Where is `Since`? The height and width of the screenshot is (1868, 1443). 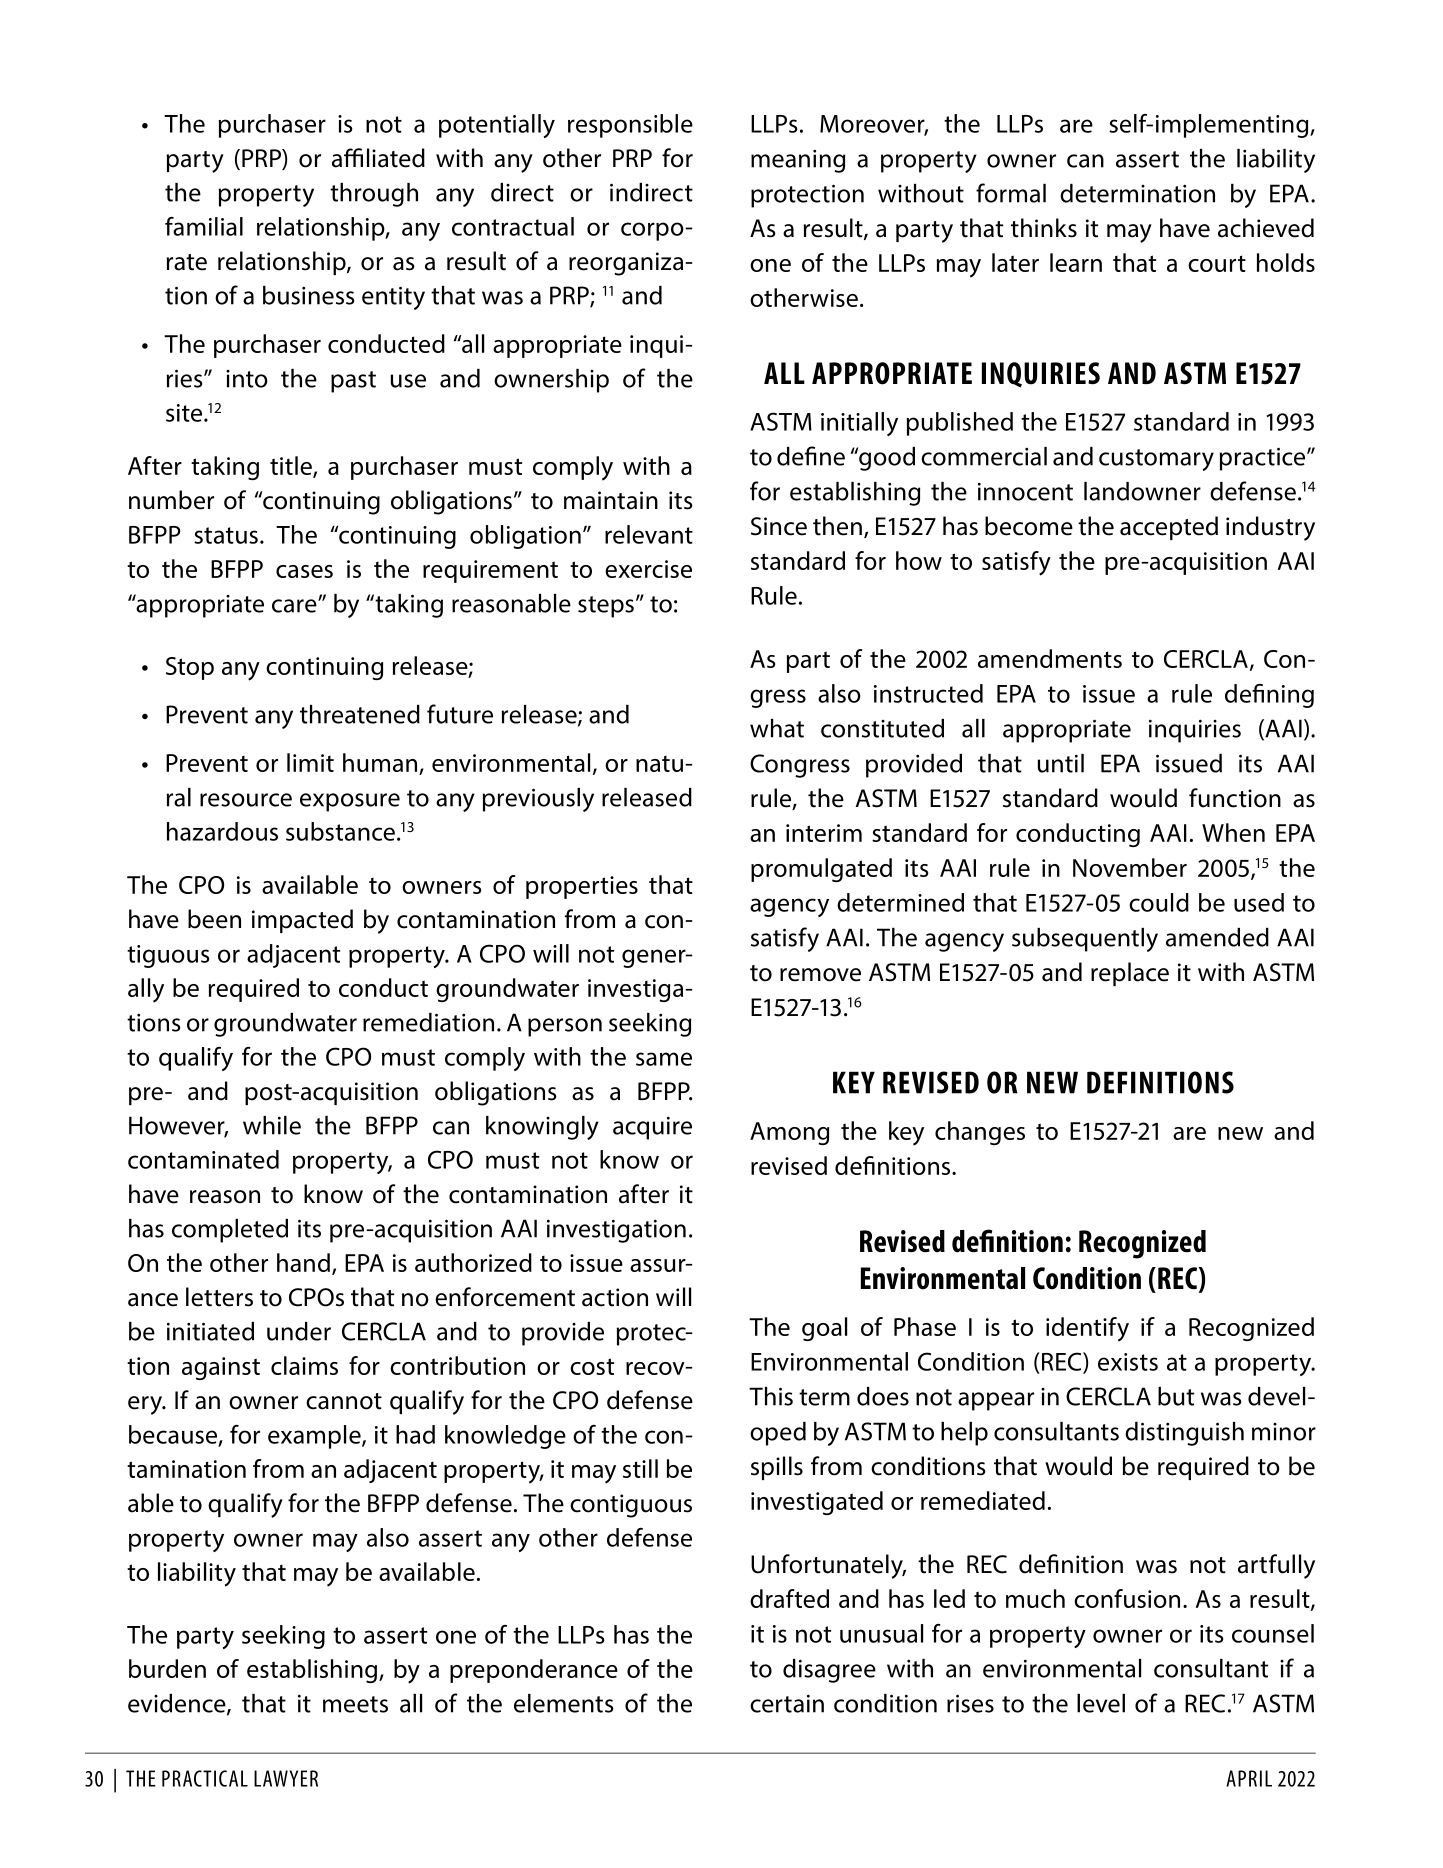
Since is located at coordinates (779, 526).
